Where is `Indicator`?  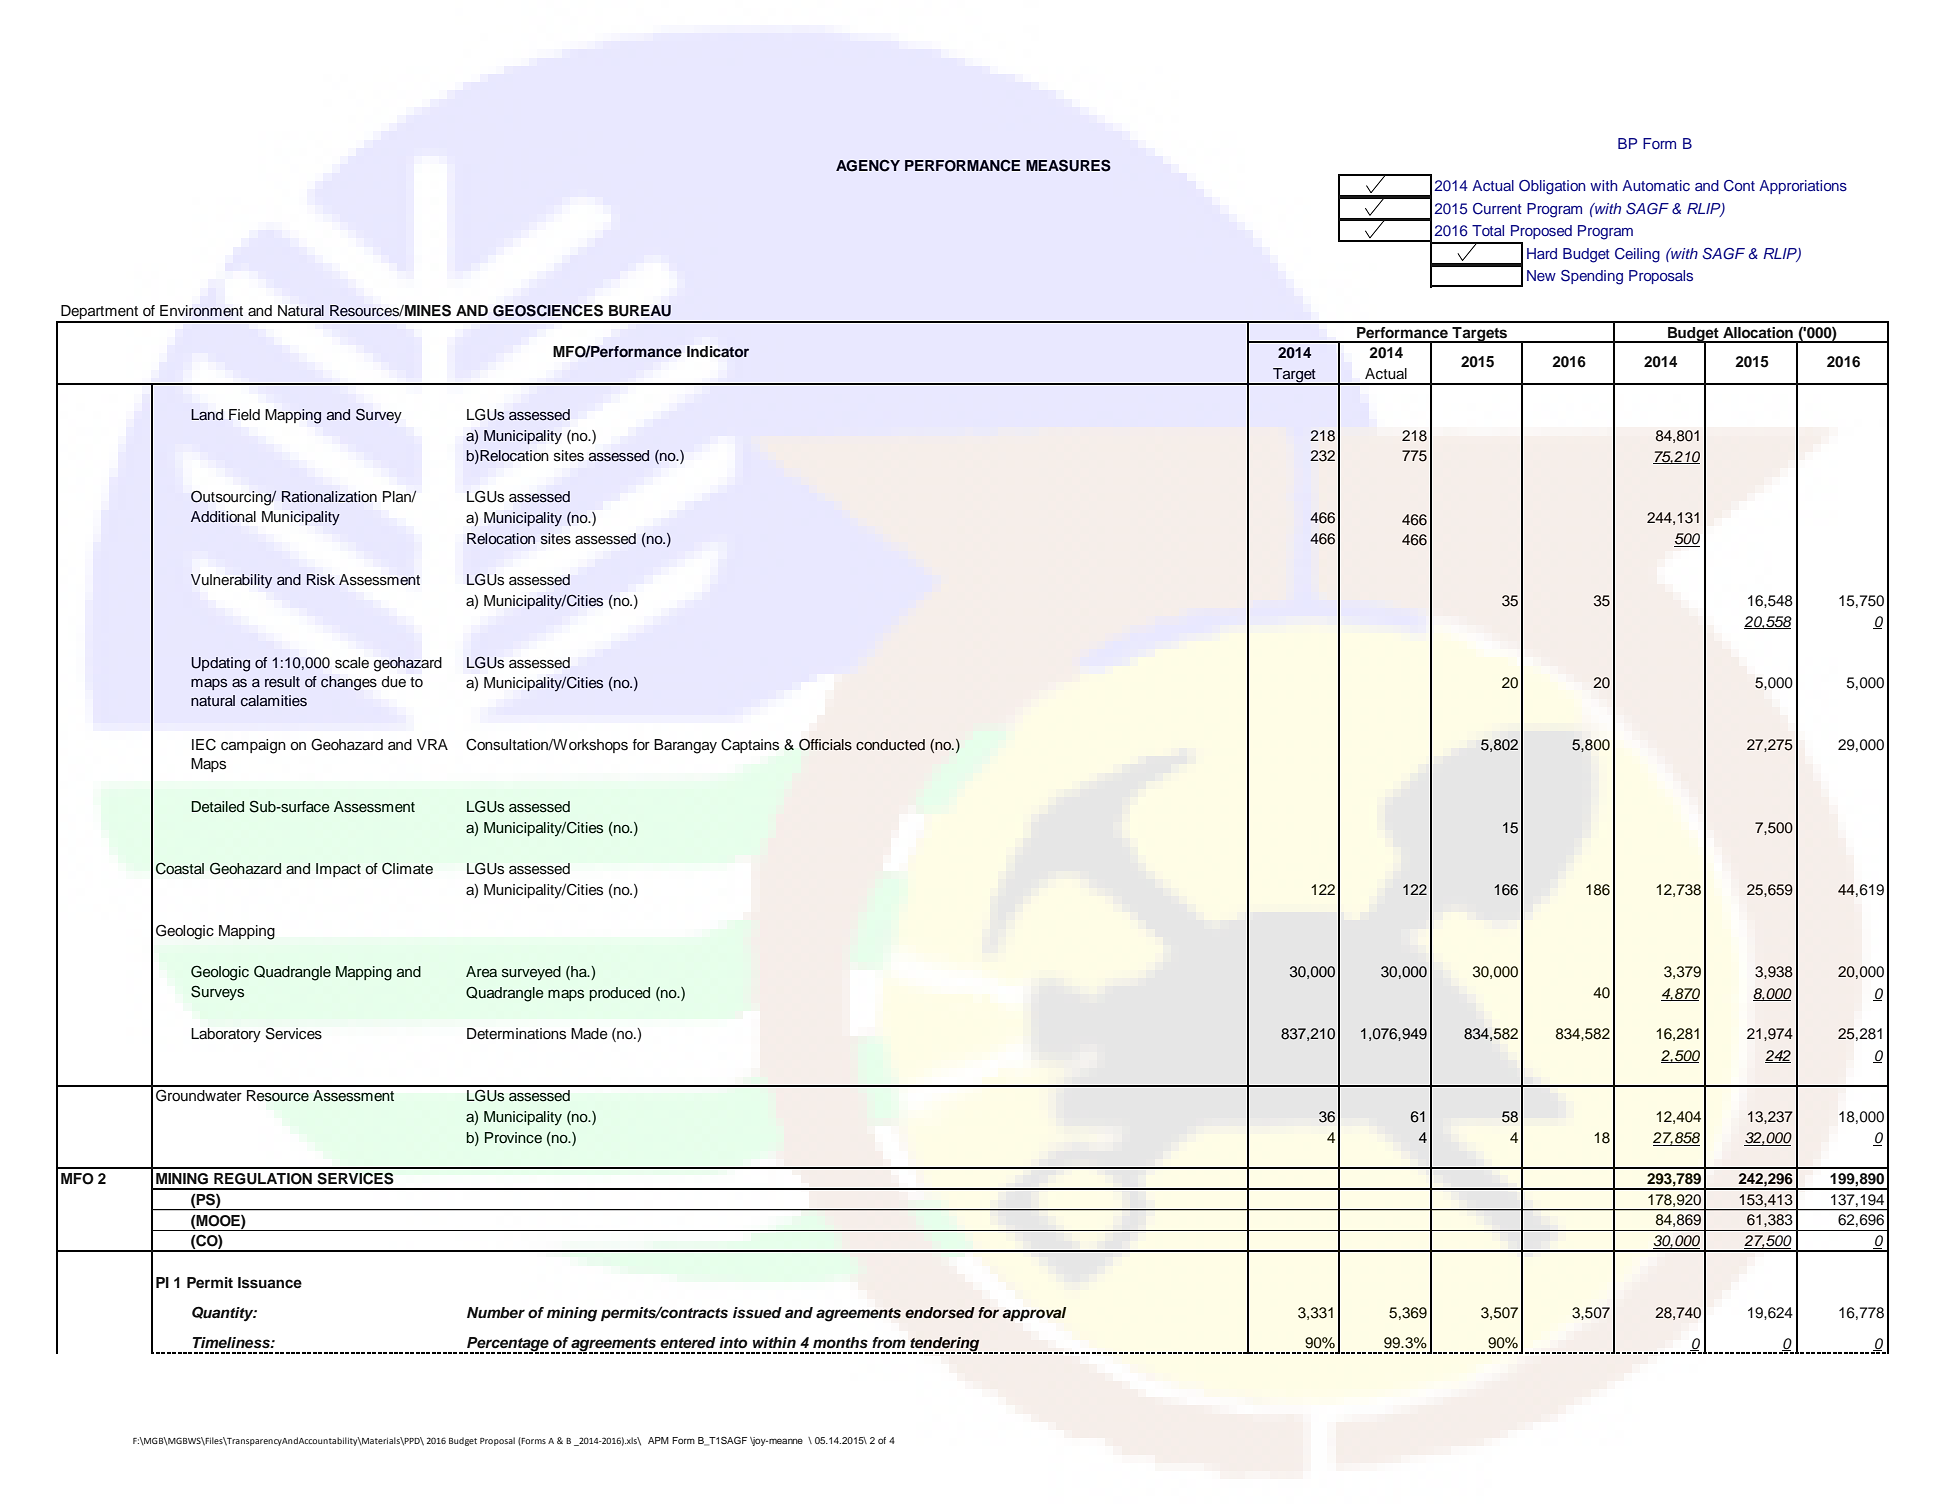
Indicator is located at coordinates (718, 351).
